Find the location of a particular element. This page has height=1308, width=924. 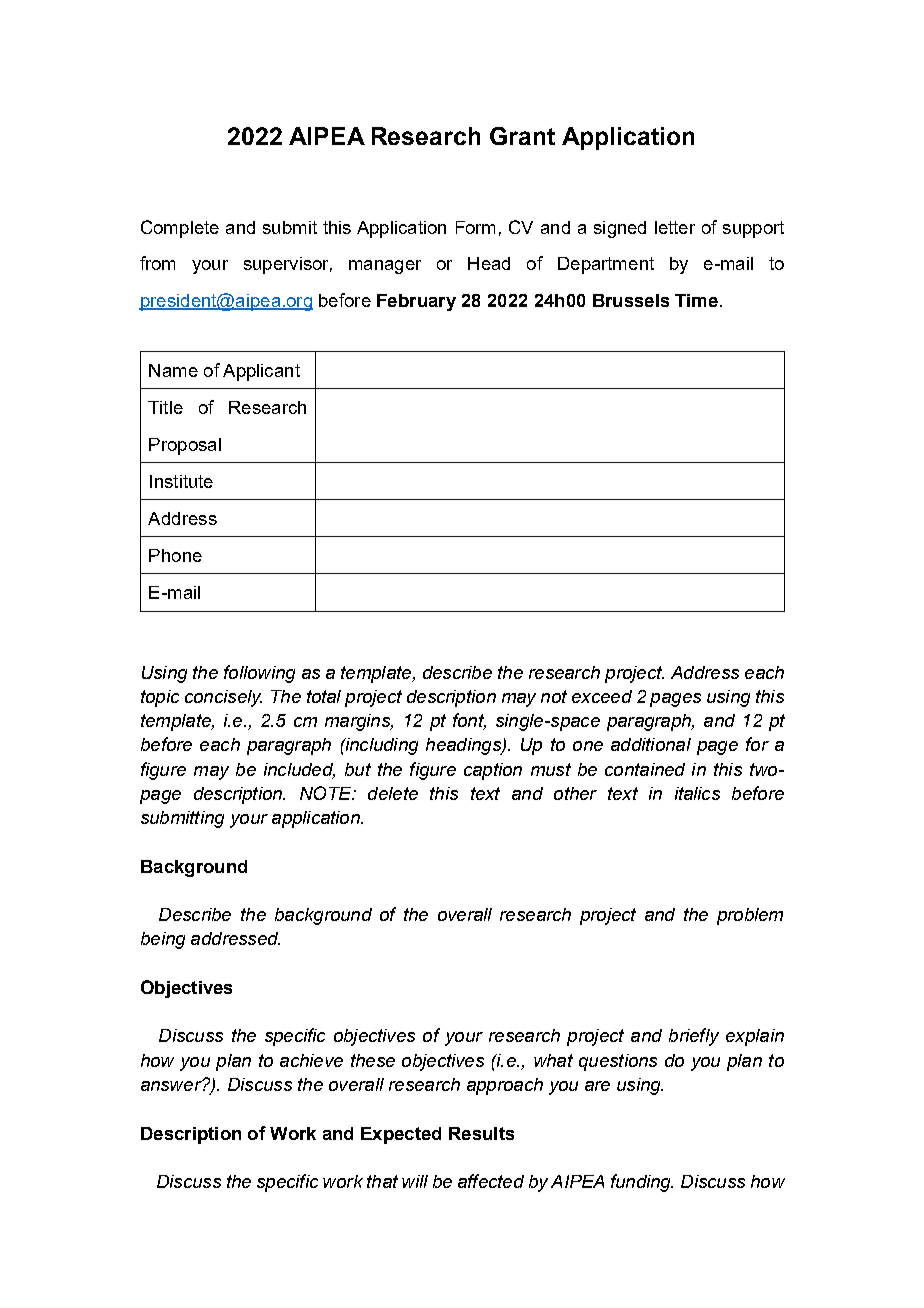

achieve is located at coordinates (311, 1060).
